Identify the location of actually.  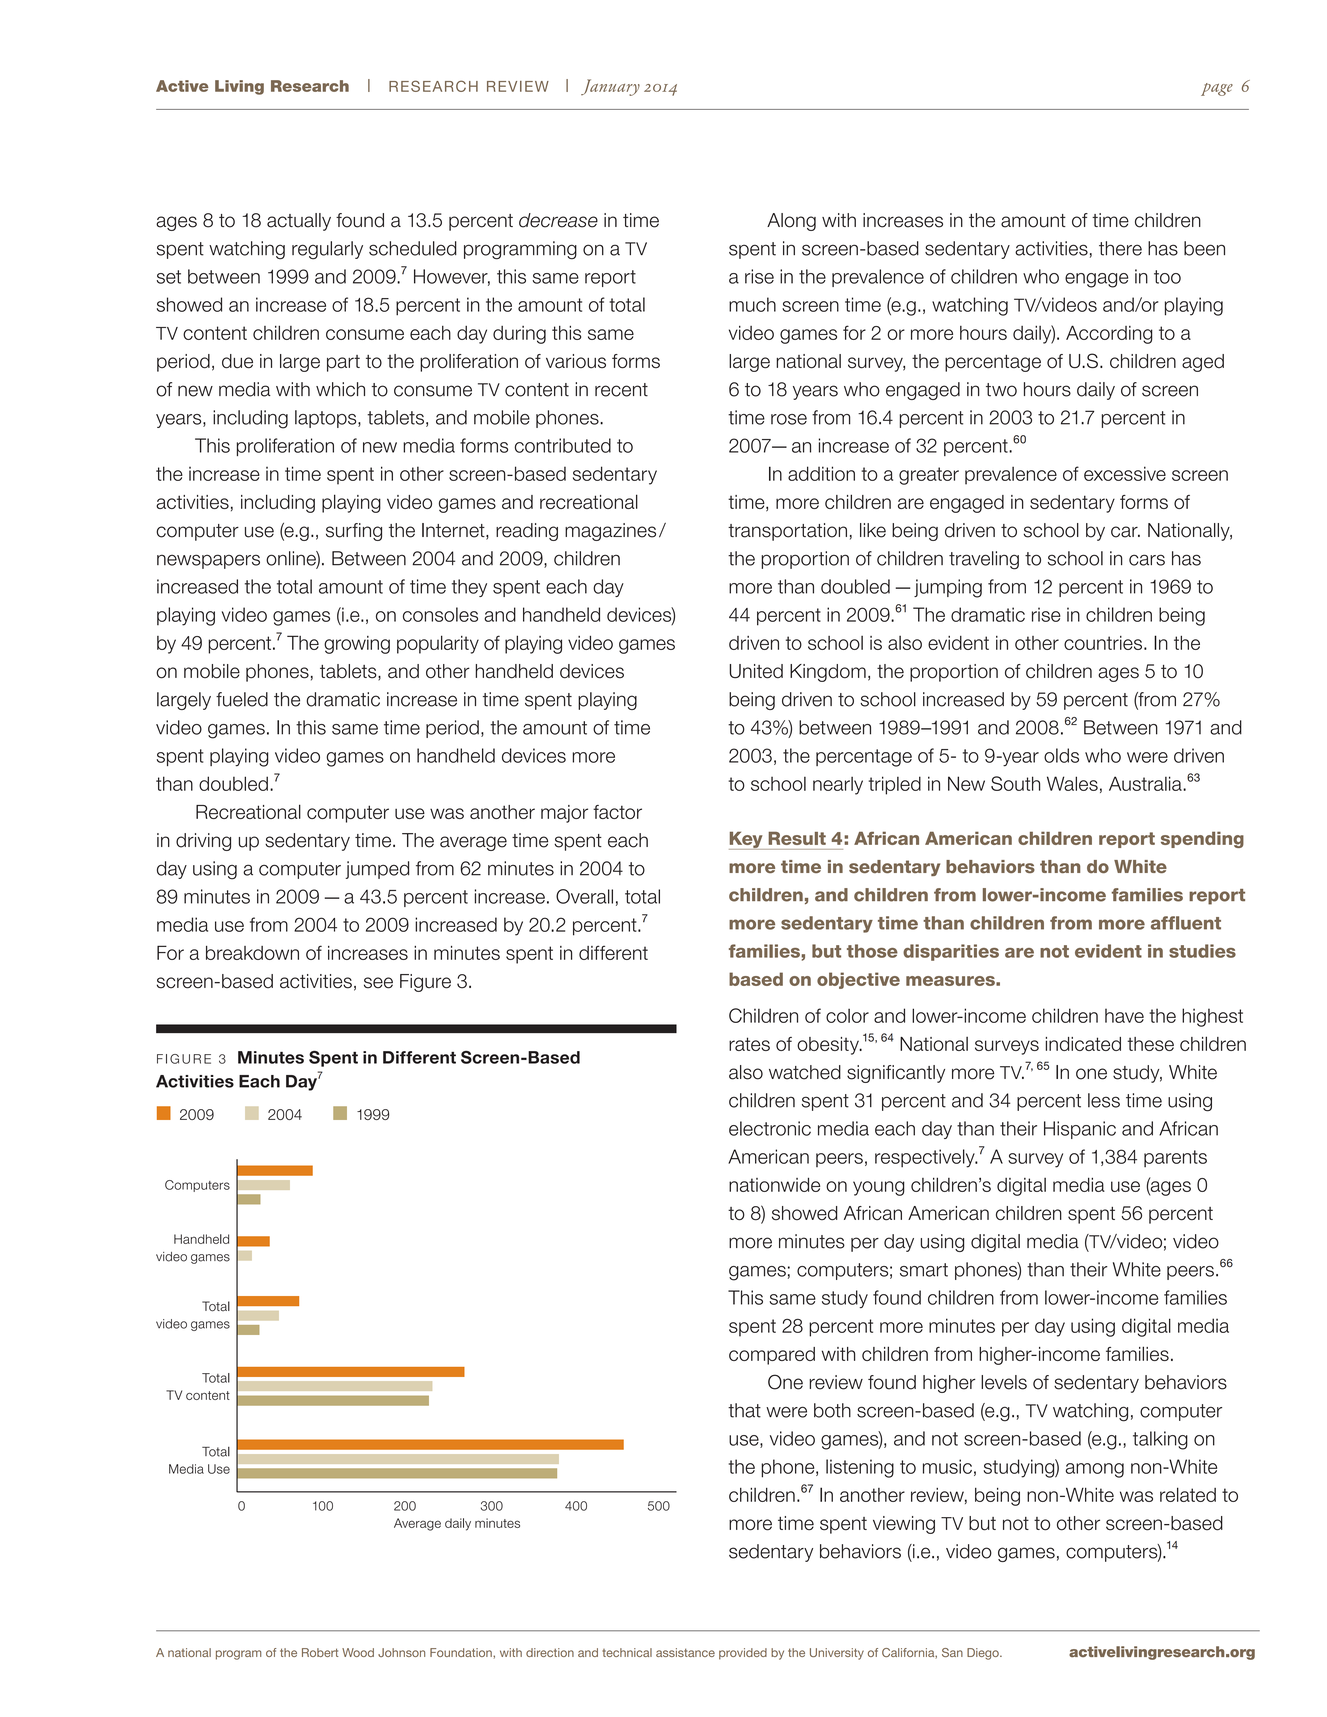
(299, 222).
